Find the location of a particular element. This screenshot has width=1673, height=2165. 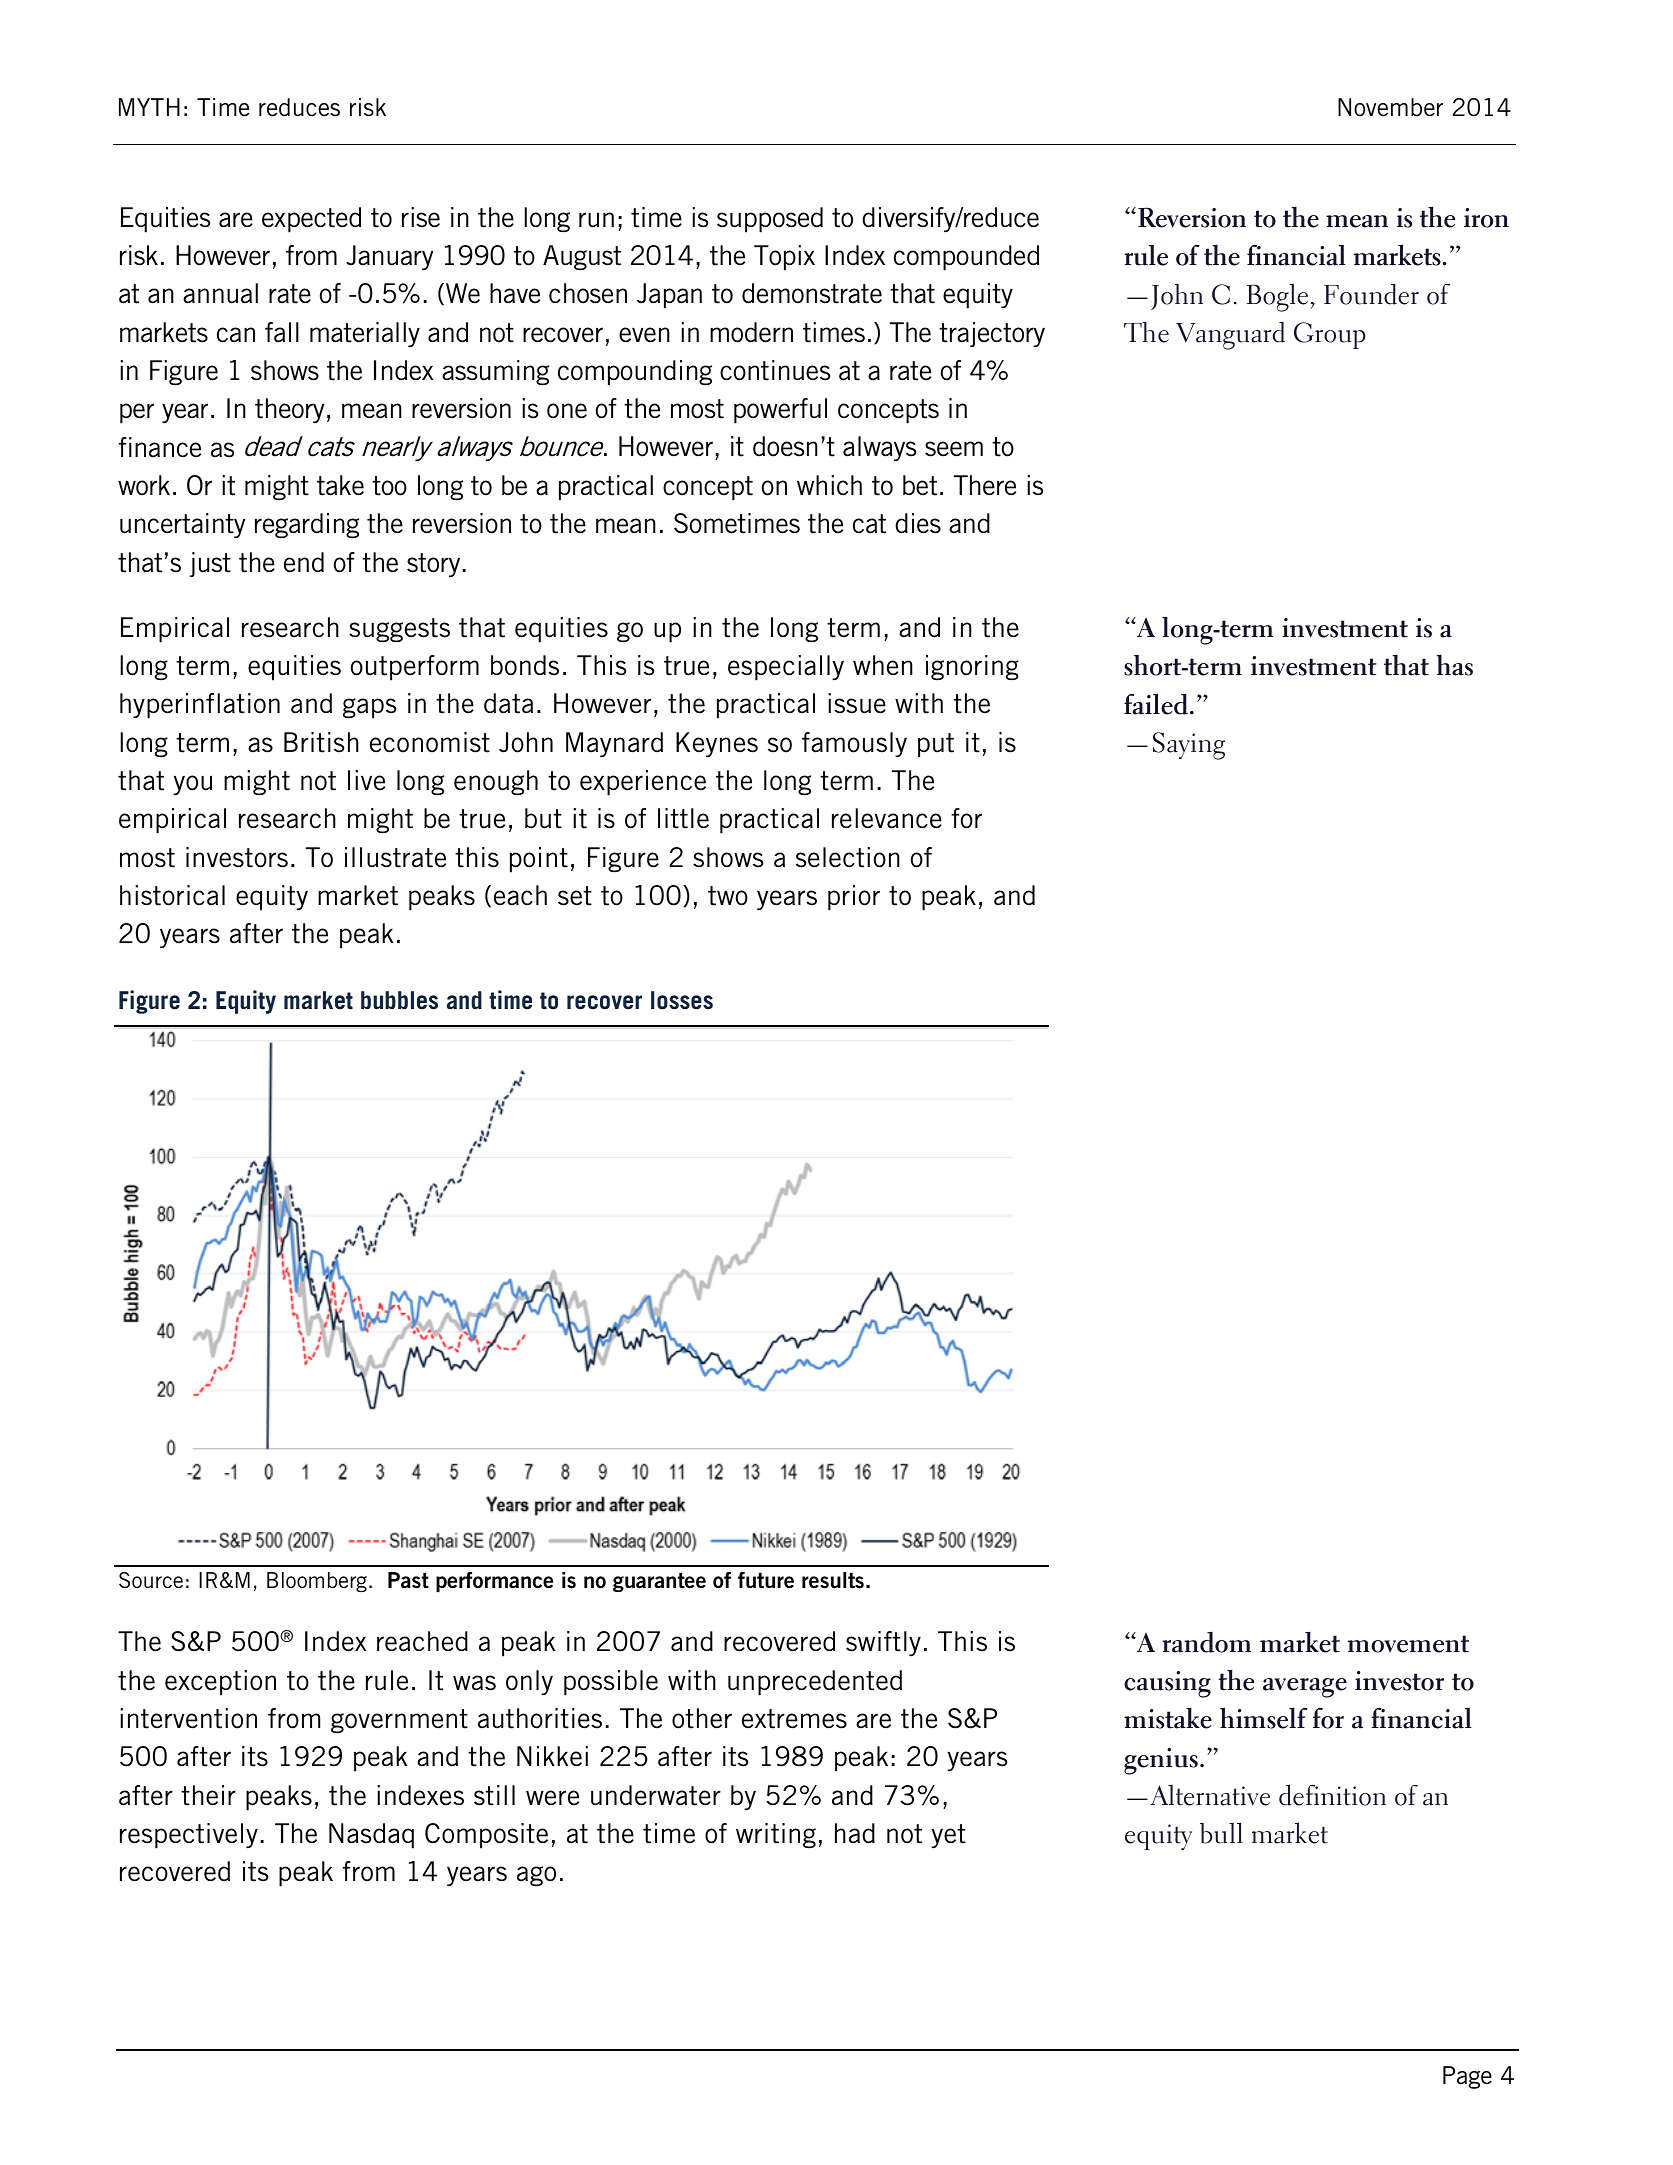

Nasdaq is located at coordinates (371, 1836).
